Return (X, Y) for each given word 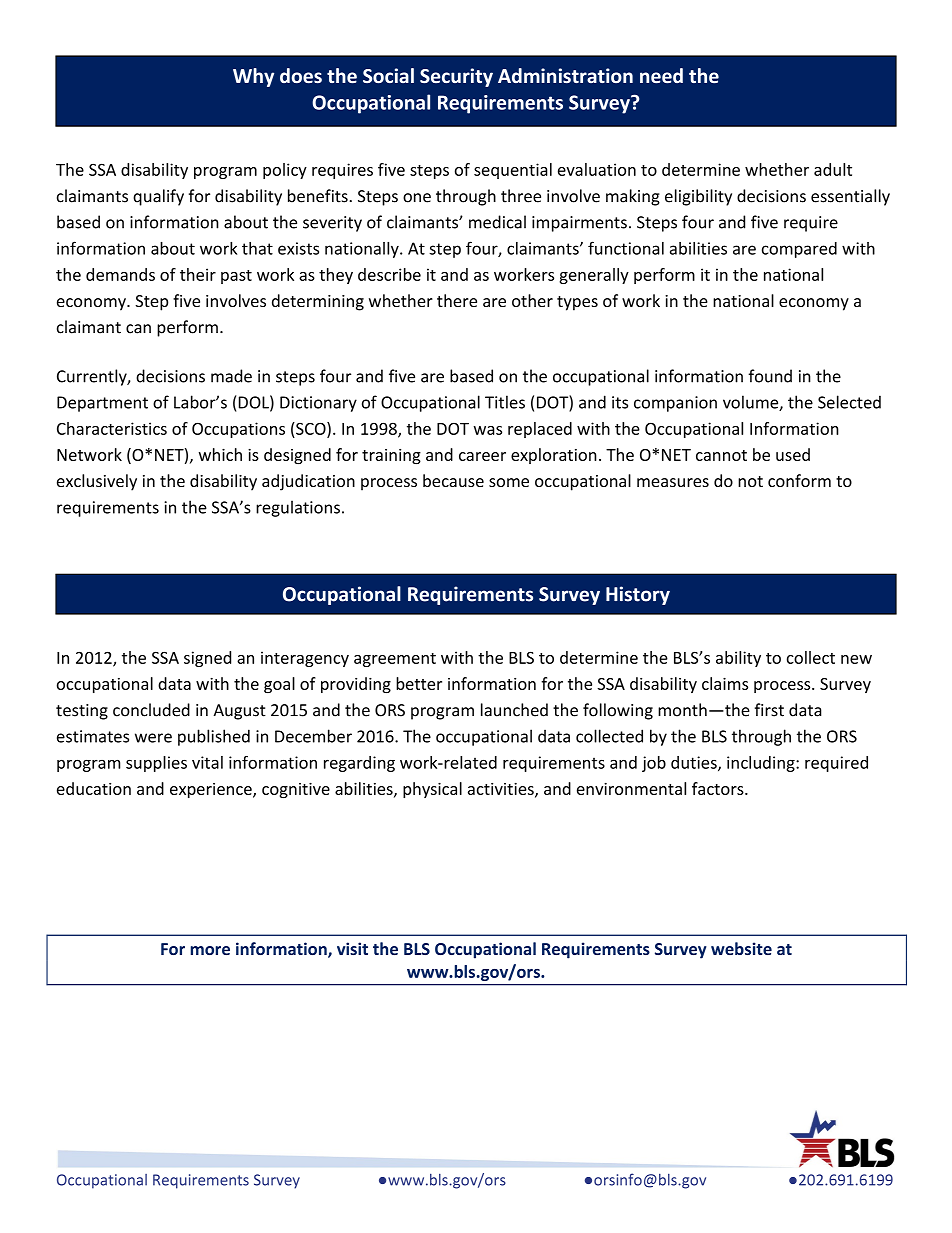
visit (352, 948)
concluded (151, 710)
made (231, 376)
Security (456, 77)
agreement (395, 660)
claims (725, 683)
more (210, 950)
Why (253, 77)
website (741, 948)
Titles (505, 402)
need (661, 76)
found (770, 376)
